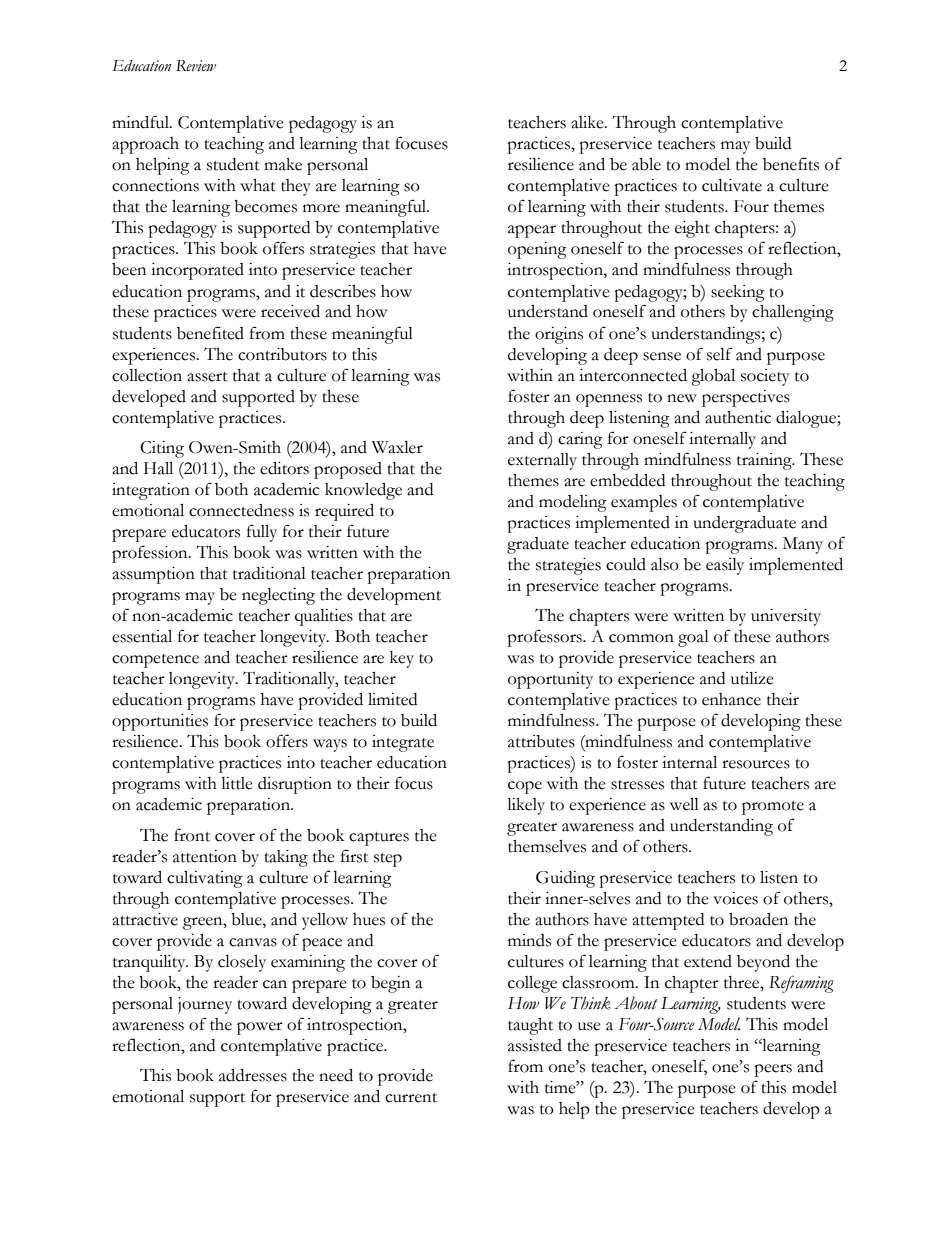 This screenshot has width=952, height=1233. What do you see at coordinates (253, 1075) in the screenshot?
I see `addresses` at bounding box center [253, 1075].
